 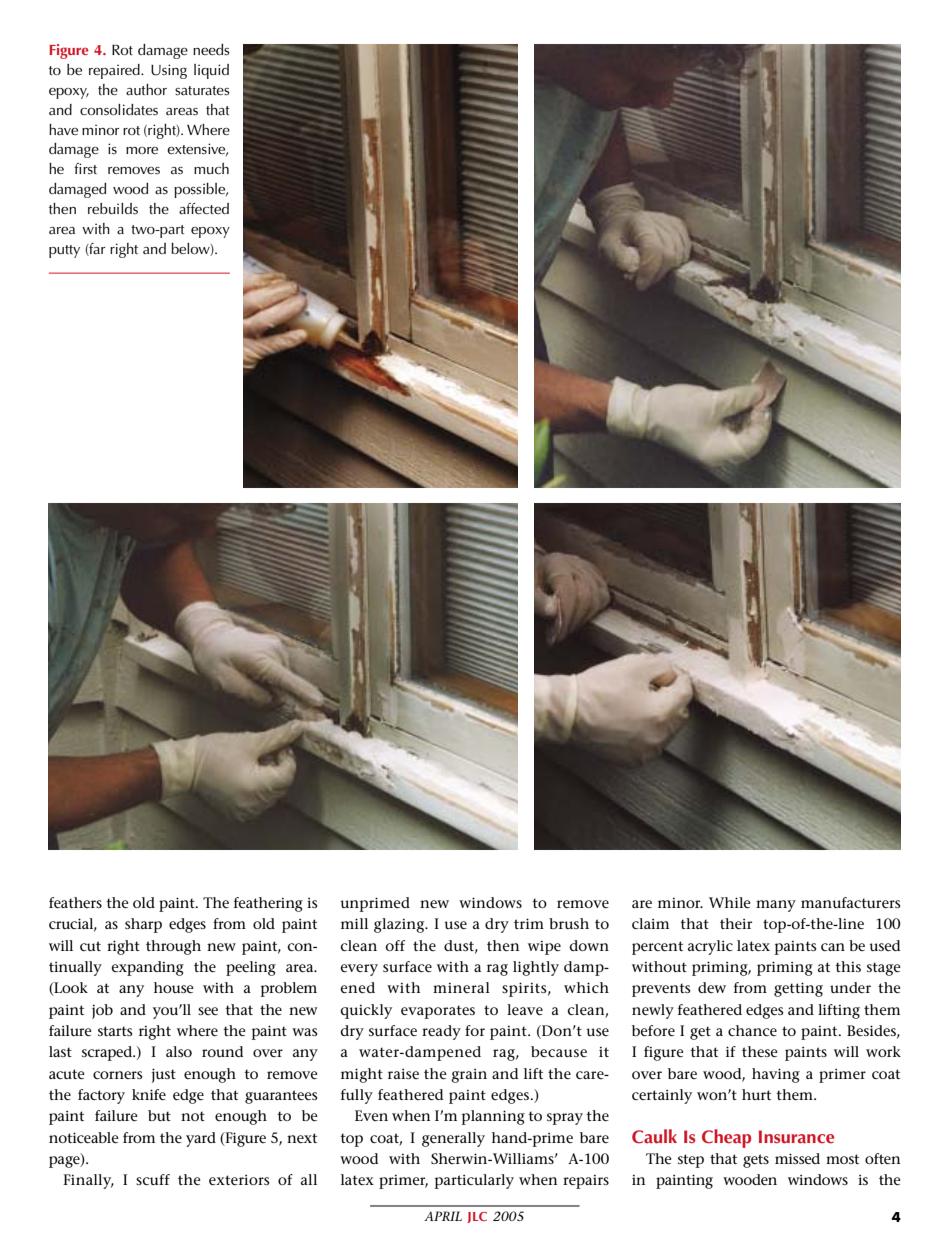 What do you see at coordinates (268, 904) in the screenshot?
I see `feathering` at bounding box center [268, 904].
